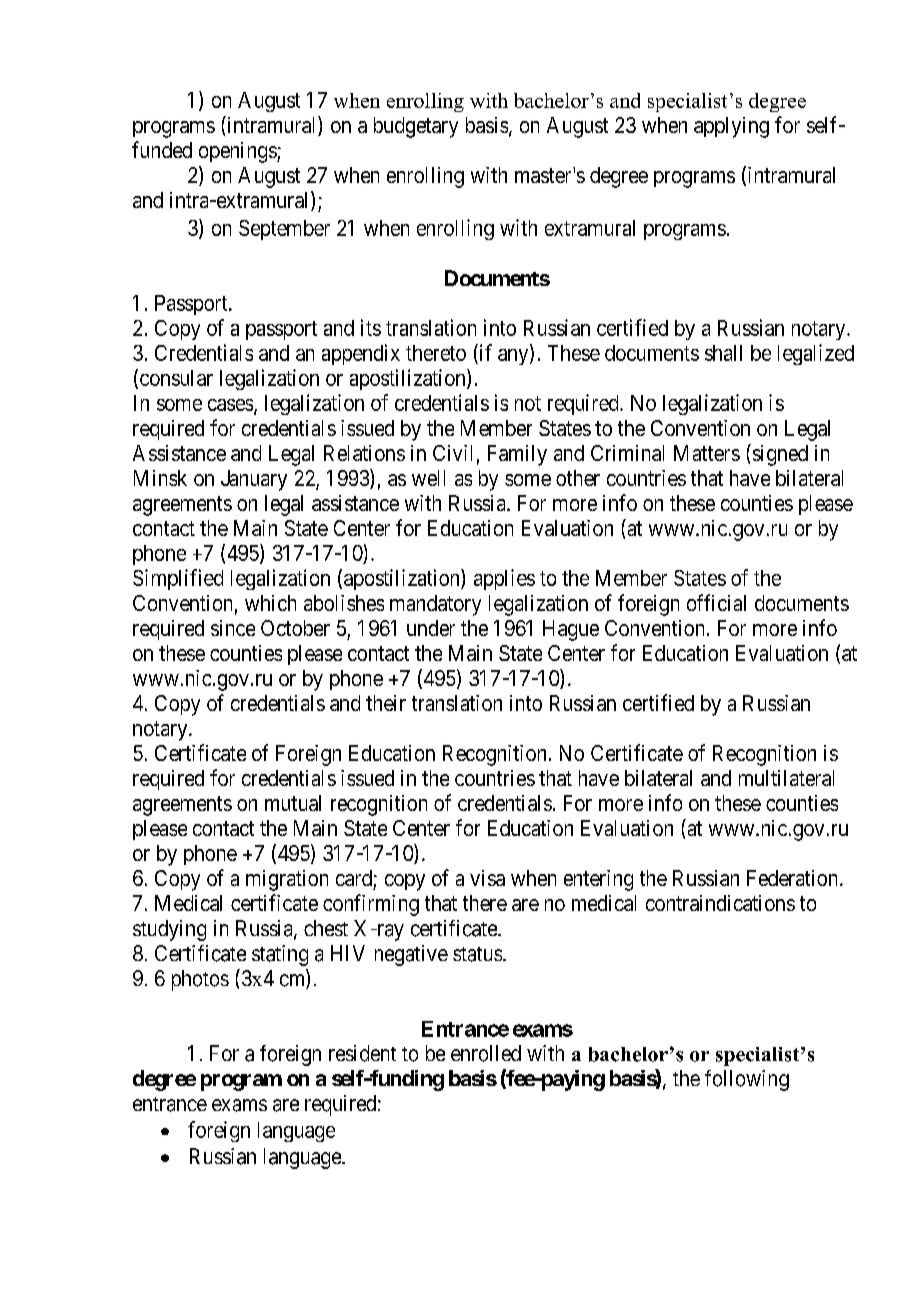 Image resolution: width=924 pixels, height=1308 pixels. What do you see at coordinates (716, 602) in the document?
I see `official` at bounding box center [716, 602].
